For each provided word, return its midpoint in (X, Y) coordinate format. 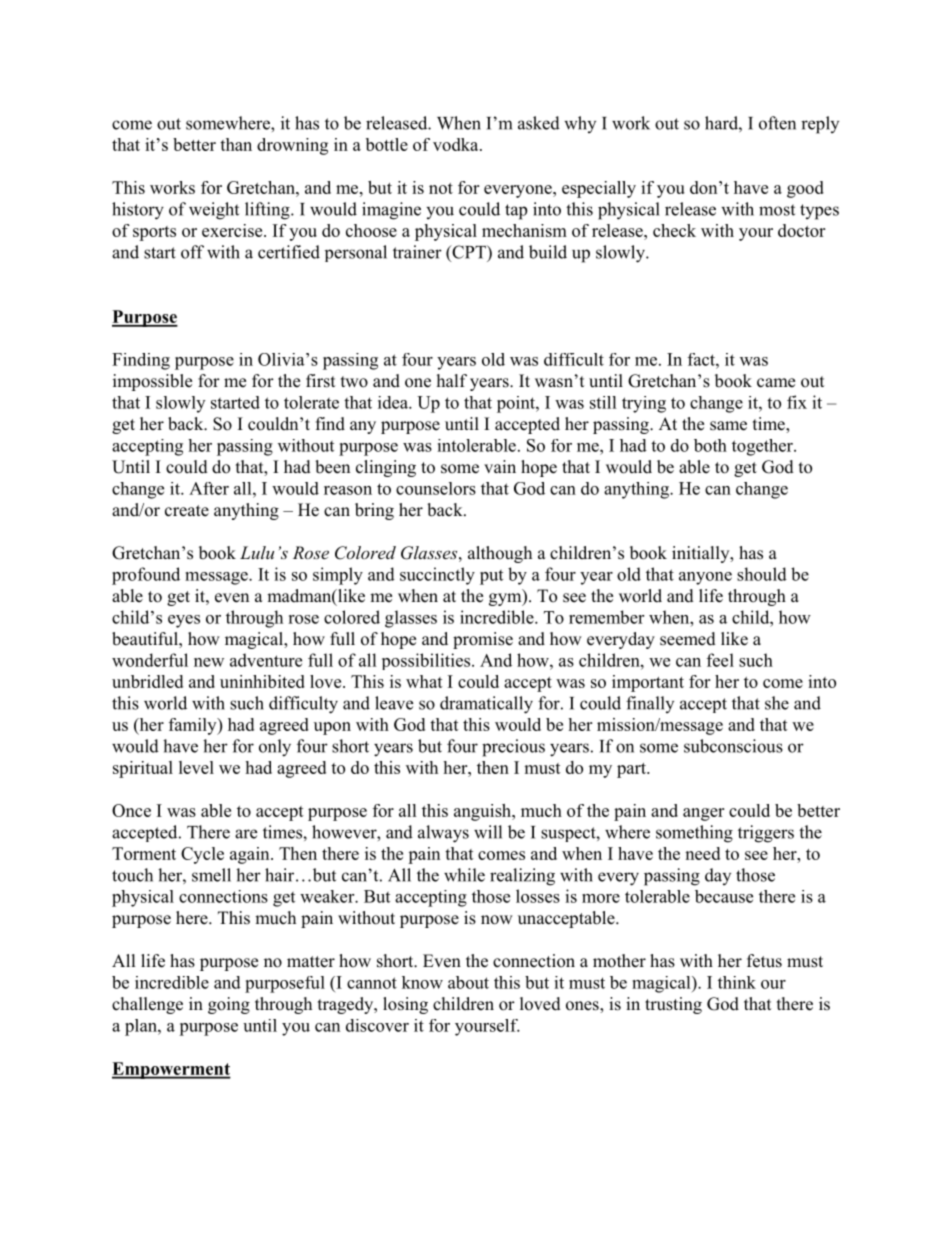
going (229, 1005)
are (246, 834)
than (236, 144)
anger (703, 814)
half (452, 380)
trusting (673, 1005)
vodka (457, 144)
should (762, 574)
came (776, 383)
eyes (184, 621)
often (777, 123)
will (488, 832)
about (468, 982)
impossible (152, 382)
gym (506, 599)
